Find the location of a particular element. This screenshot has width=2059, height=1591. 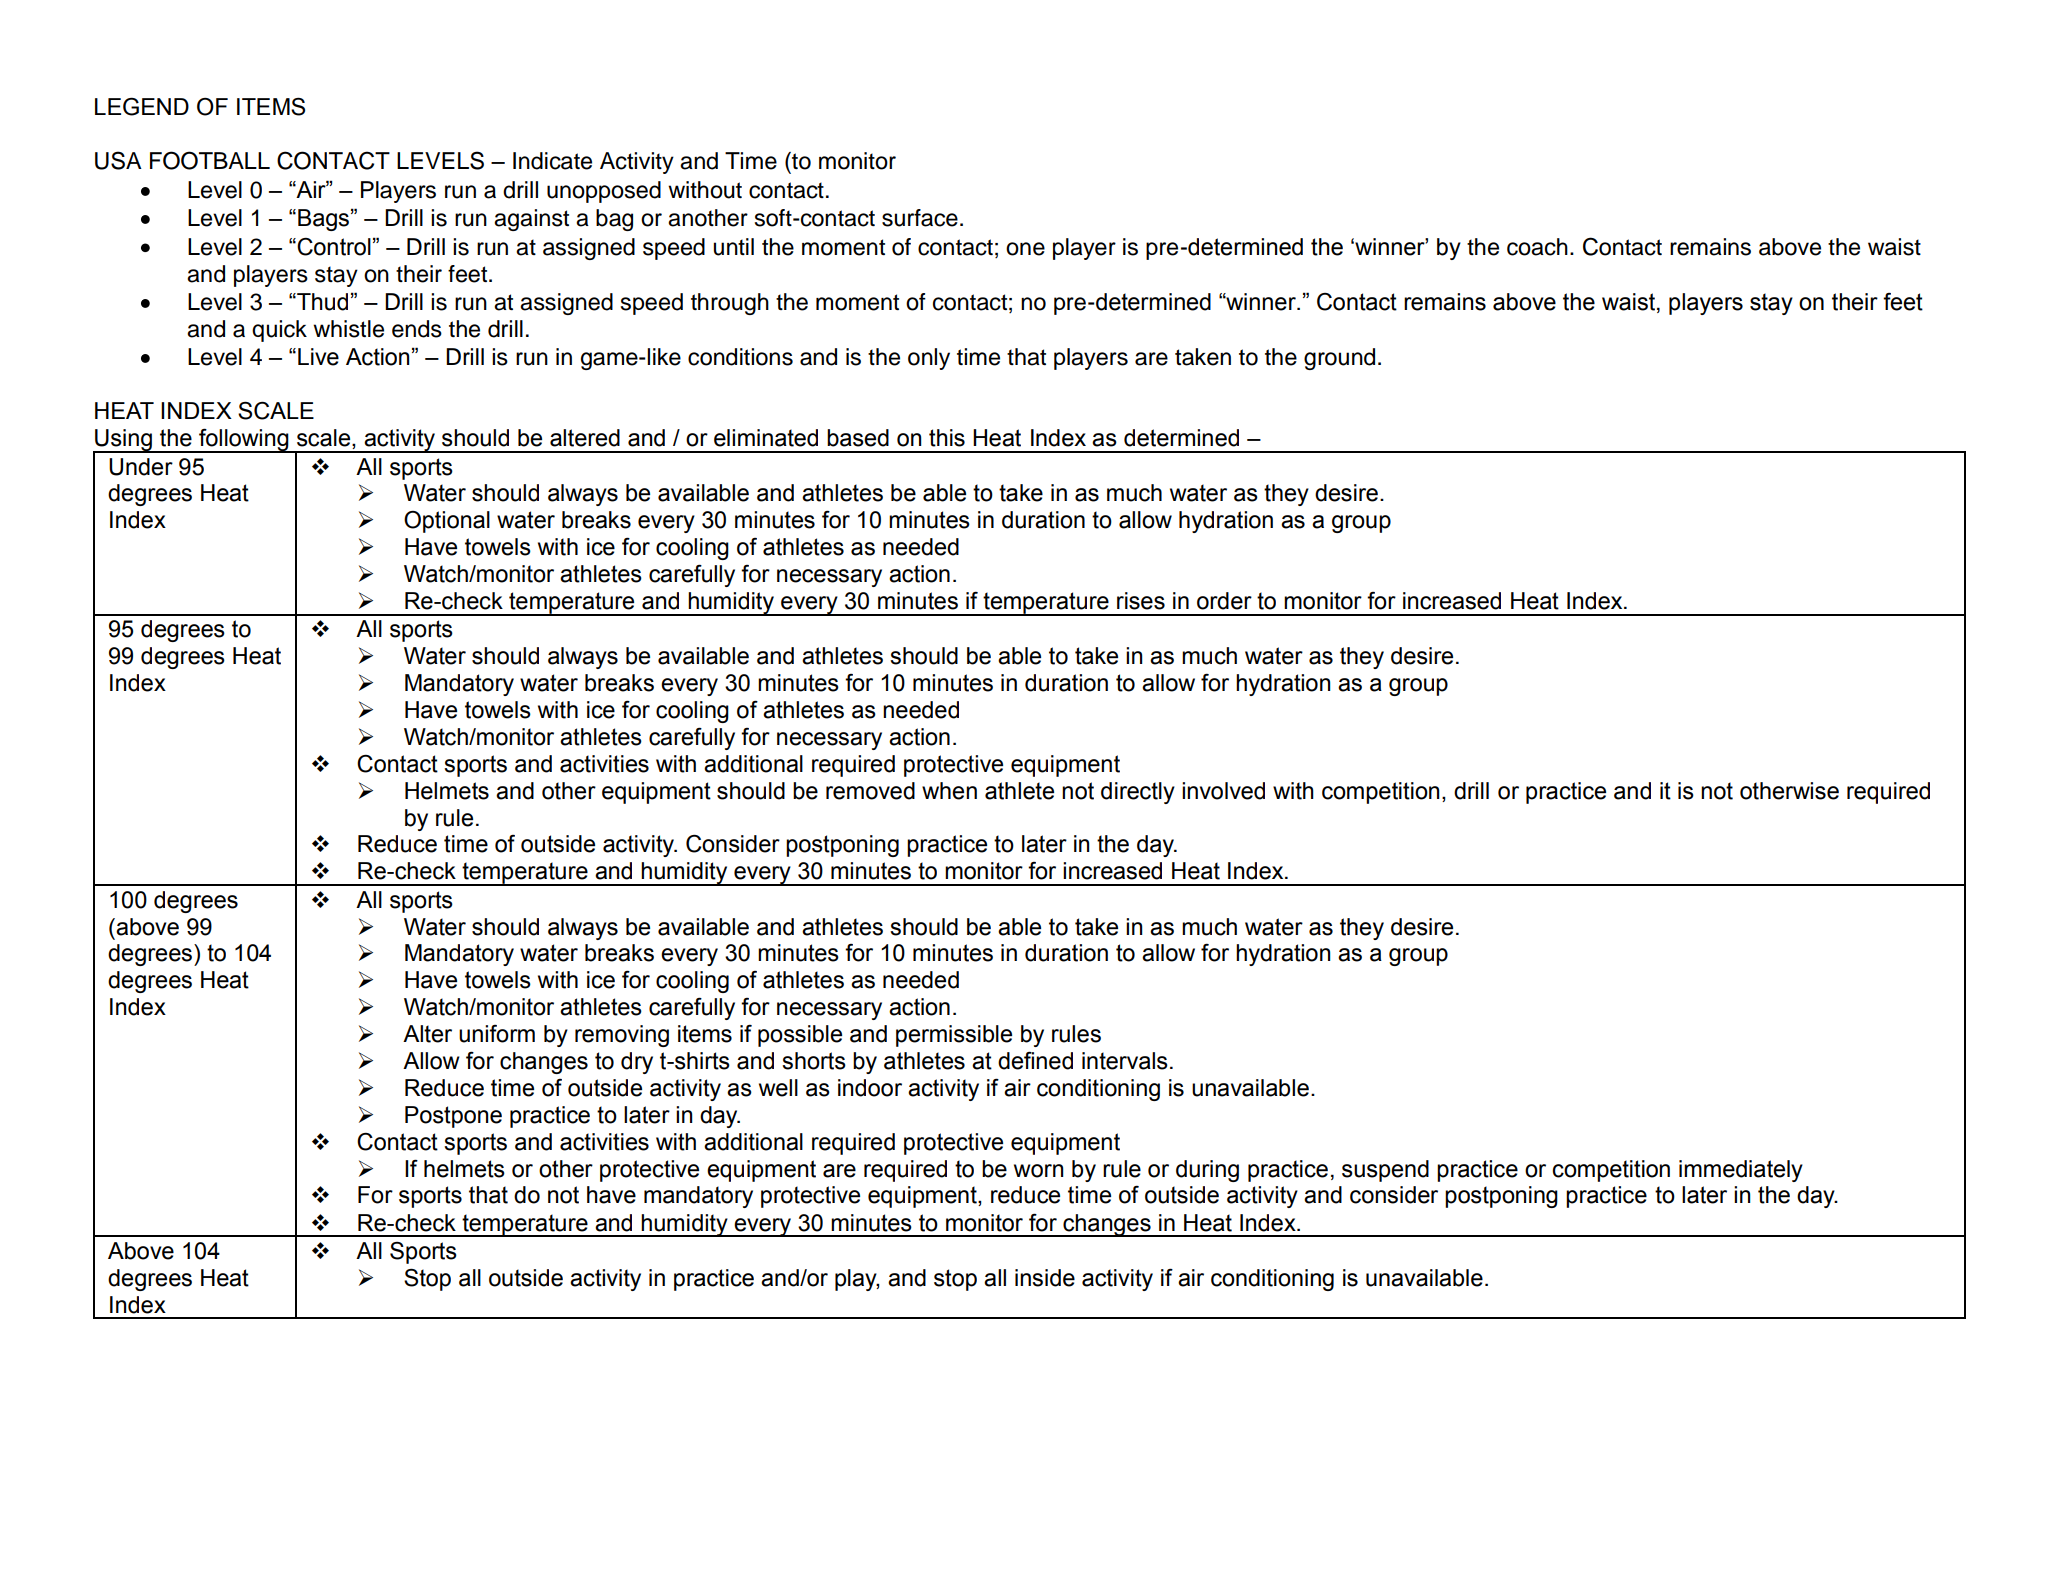

suspend is located at coordinates (1385, 1171).
